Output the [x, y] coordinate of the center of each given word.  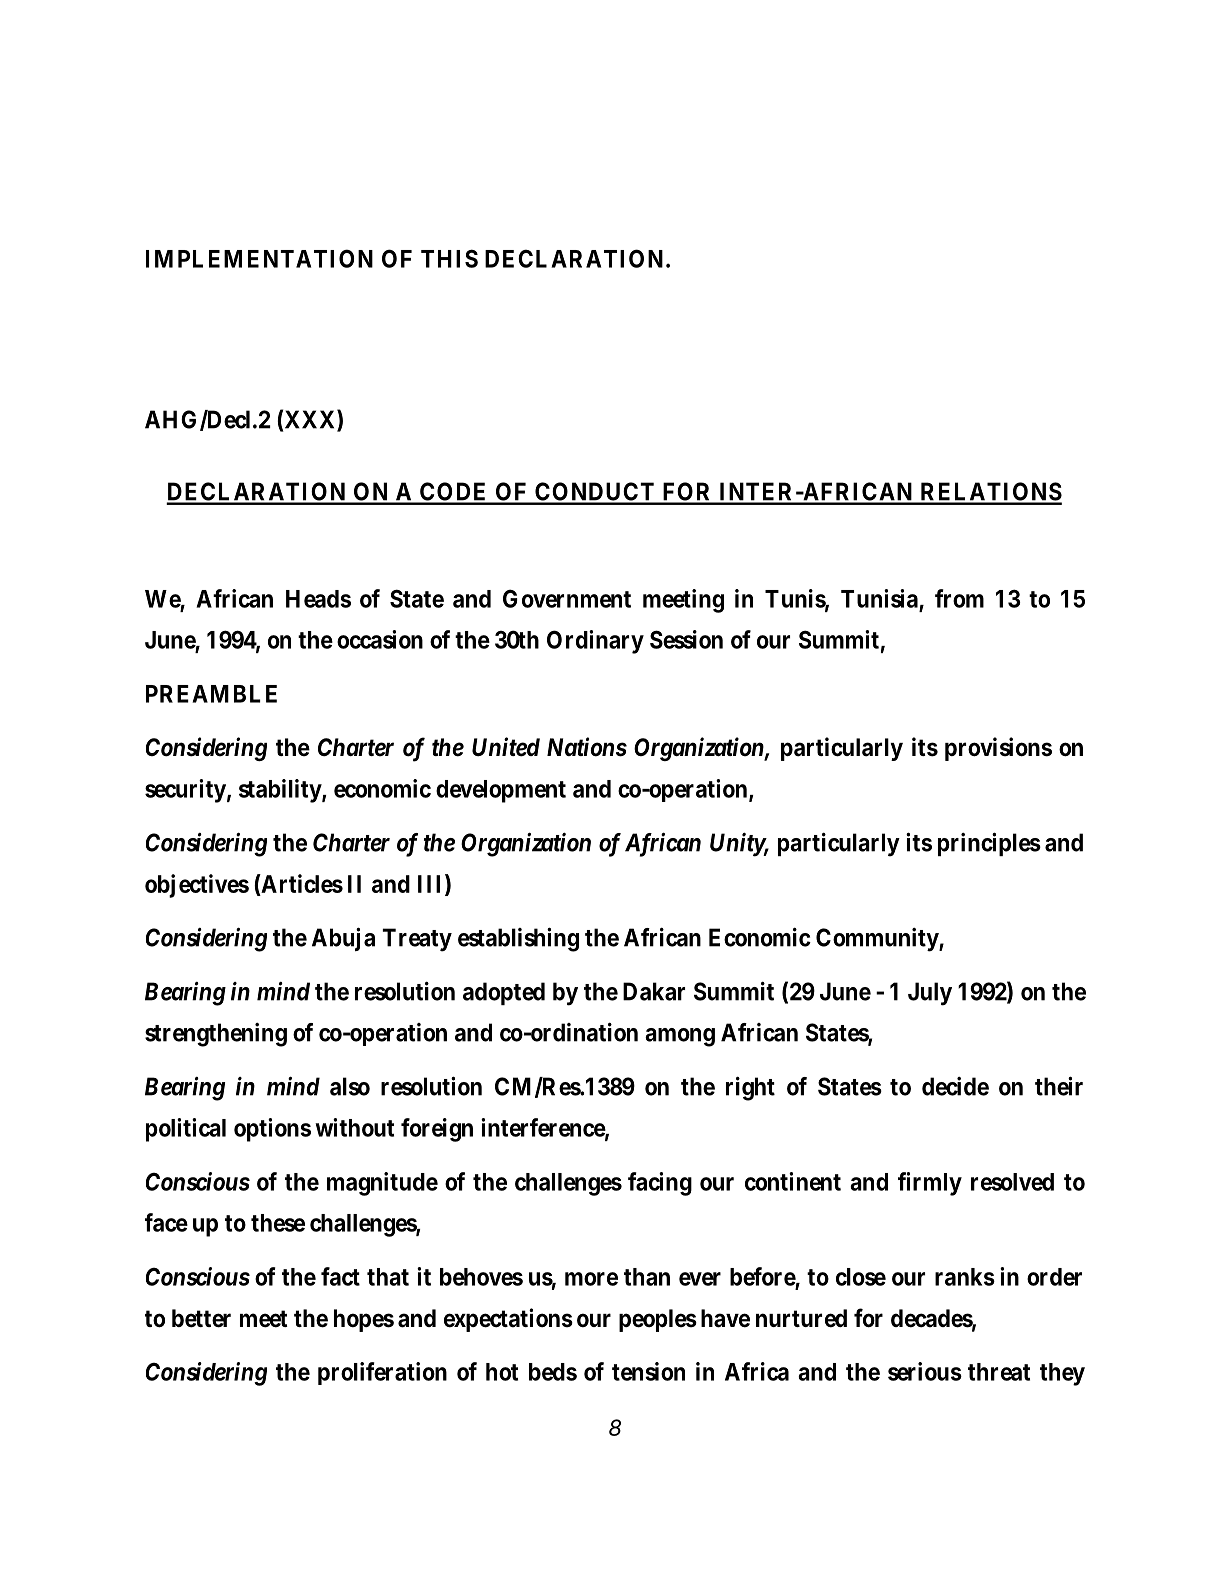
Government [567, 598]
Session [686, 639]
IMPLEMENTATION [259, 258]
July [930, 994]
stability [281, 791]
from [959, 598]
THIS [449, 258]
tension [648, 1371]
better [201, 1318]
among [680, 1037]
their [1059, 1086]
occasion [380, 639]
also [350, 1086]
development [501, 791]
